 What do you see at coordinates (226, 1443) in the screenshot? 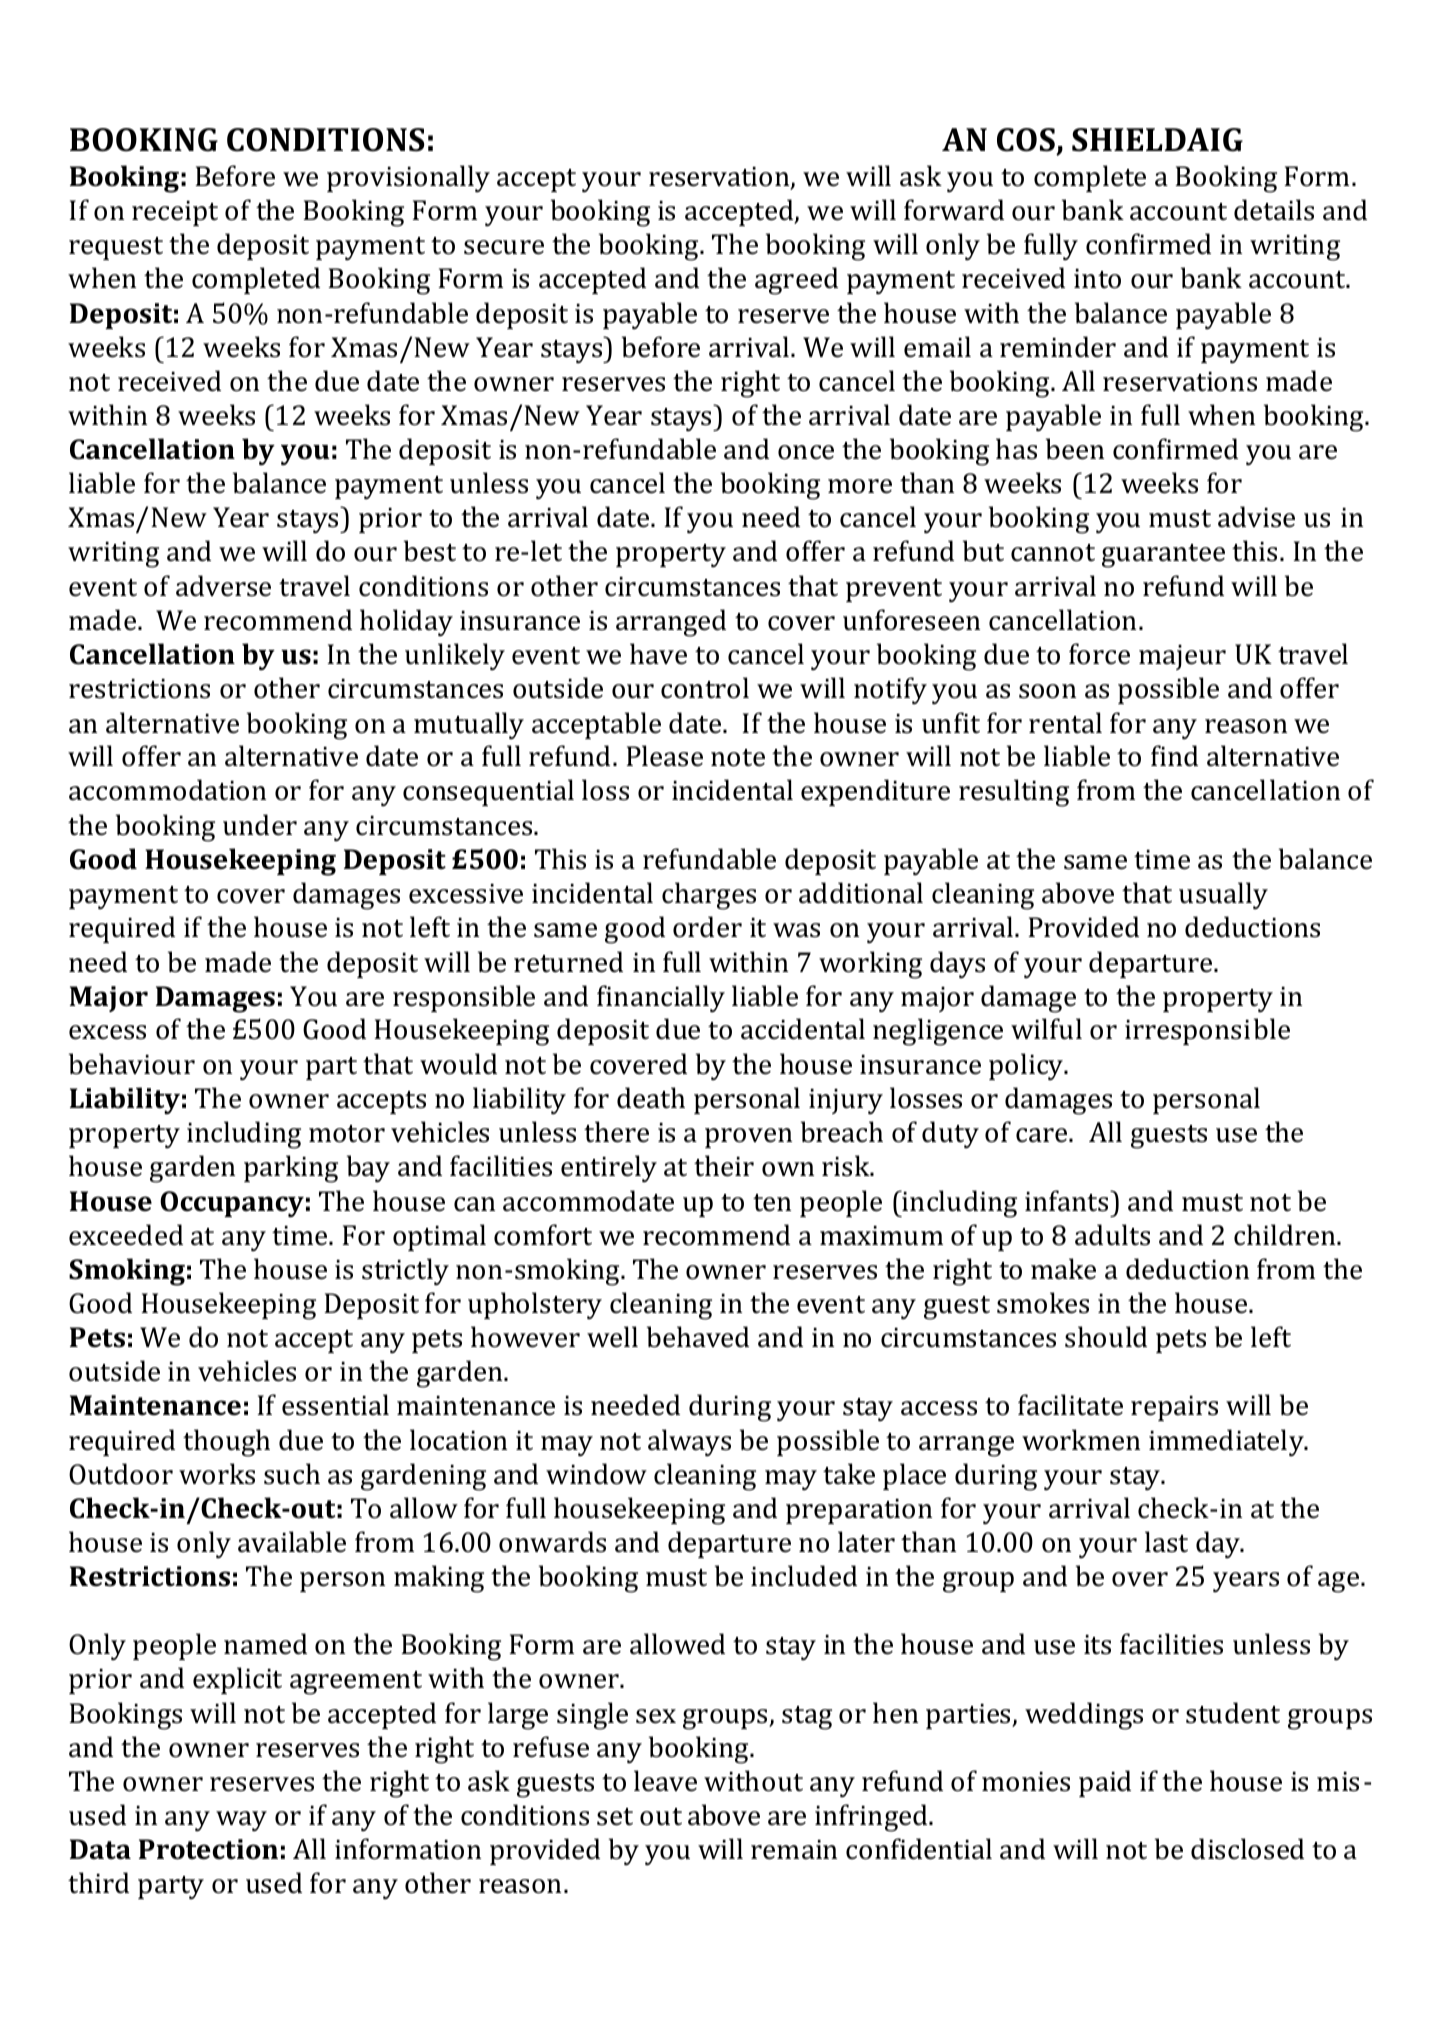
I see `though` at bounding box center [226, 1443].
